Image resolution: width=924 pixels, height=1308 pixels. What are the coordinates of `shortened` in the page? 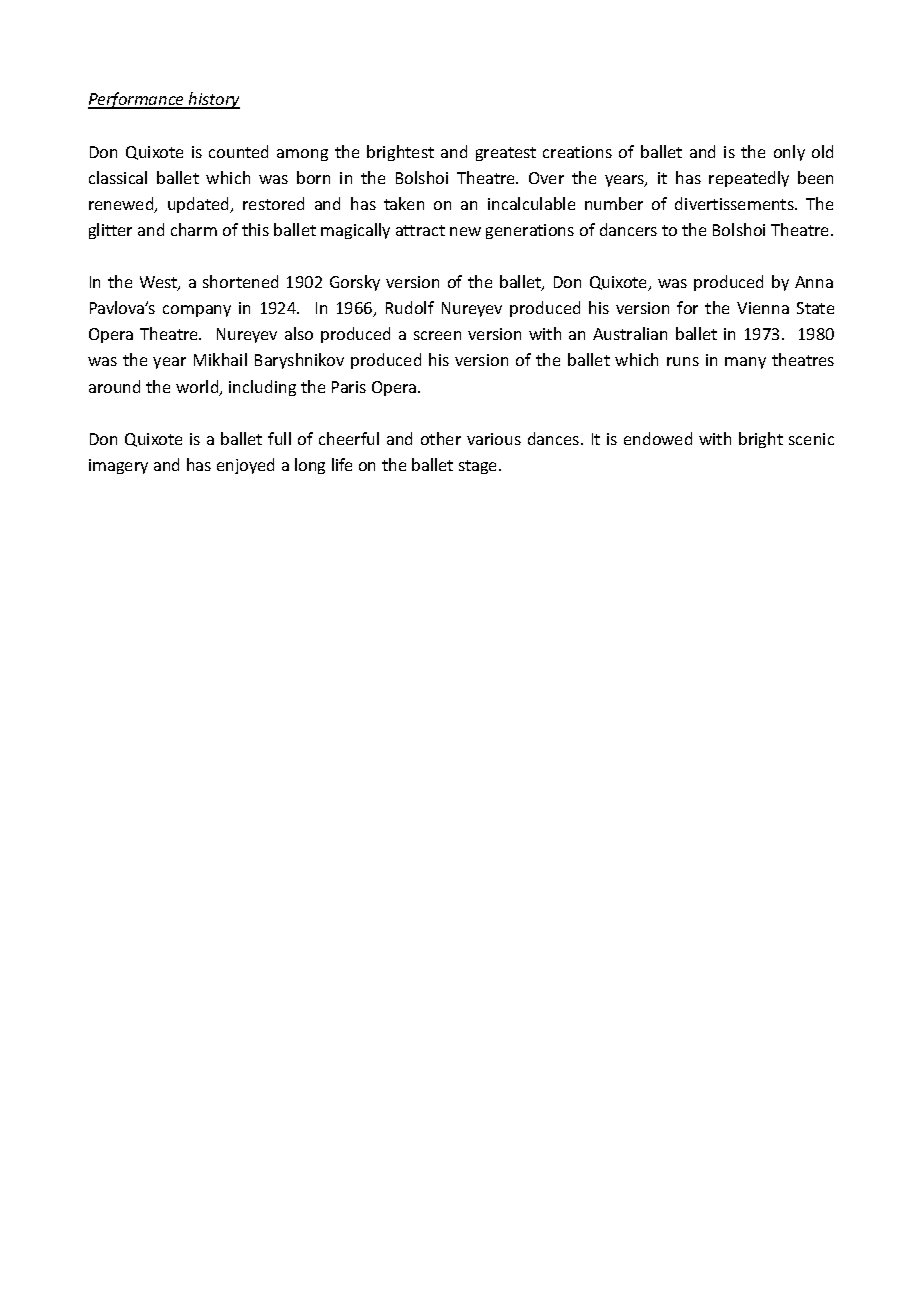 It's located at (240, 281).
